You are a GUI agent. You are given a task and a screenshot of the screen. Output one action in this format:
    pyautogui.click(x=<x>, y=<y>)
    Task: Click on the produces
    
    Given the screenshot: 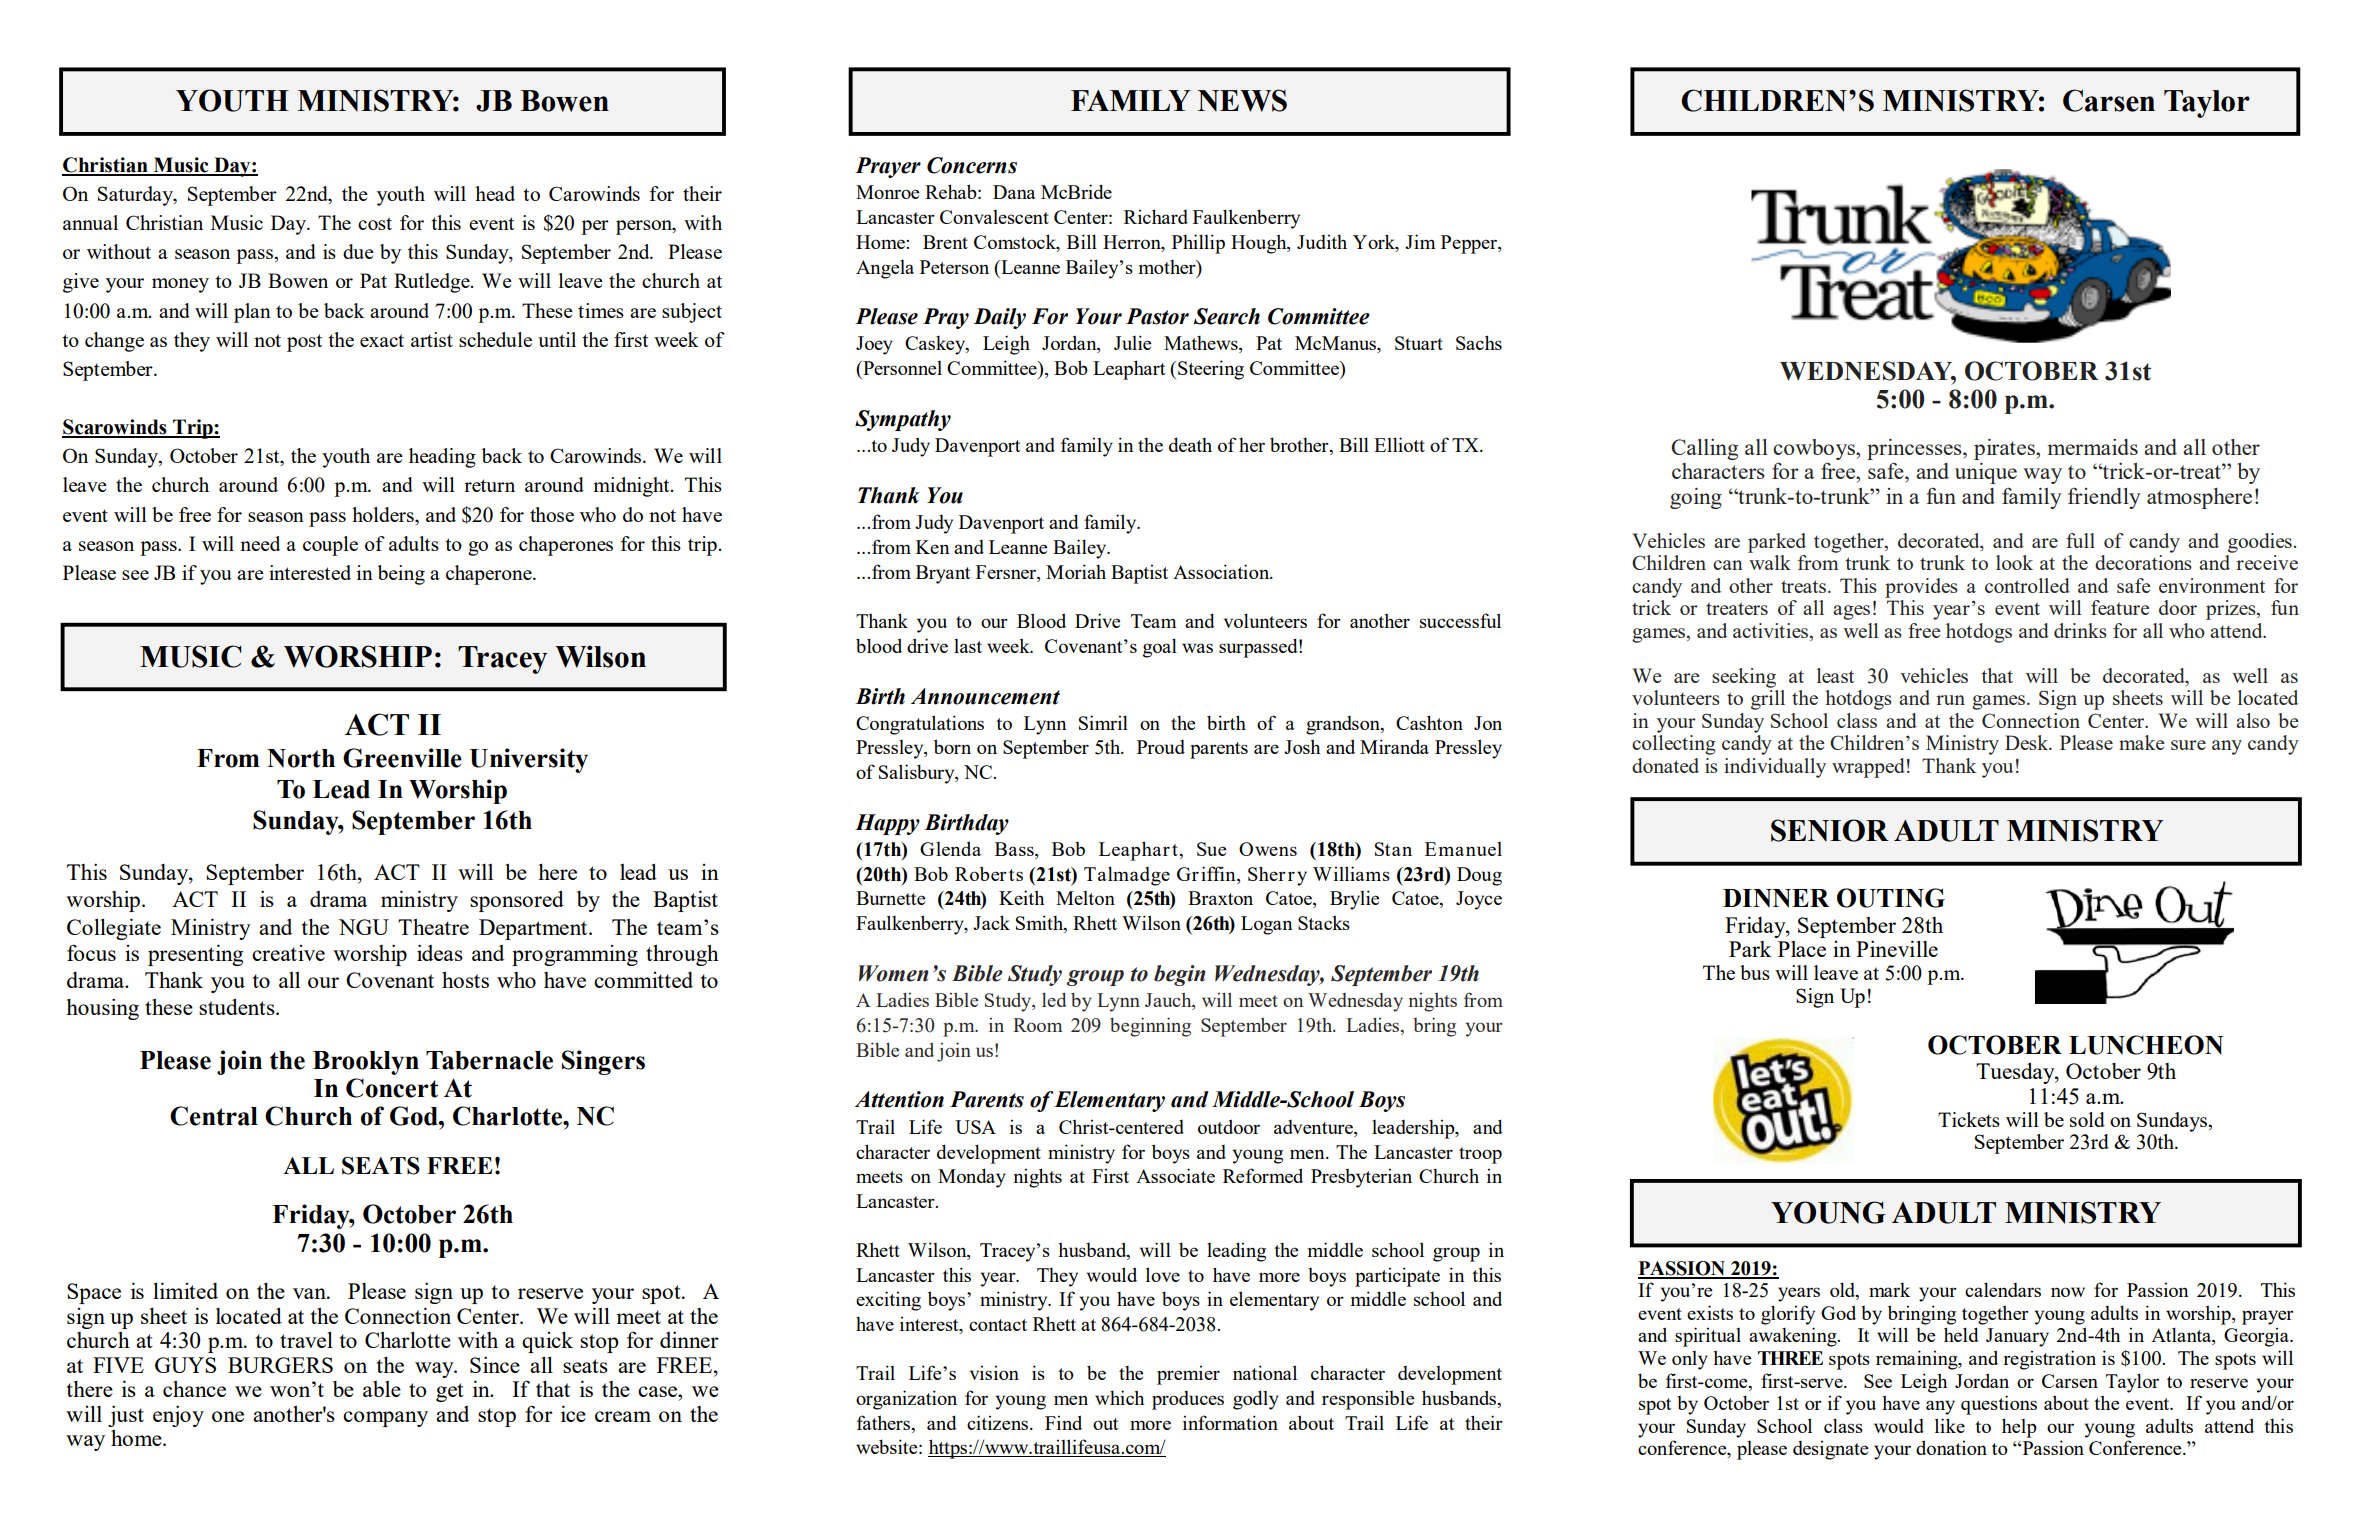 What is the action you would take?
    pyautogui.click(x=1188, y=1400)
